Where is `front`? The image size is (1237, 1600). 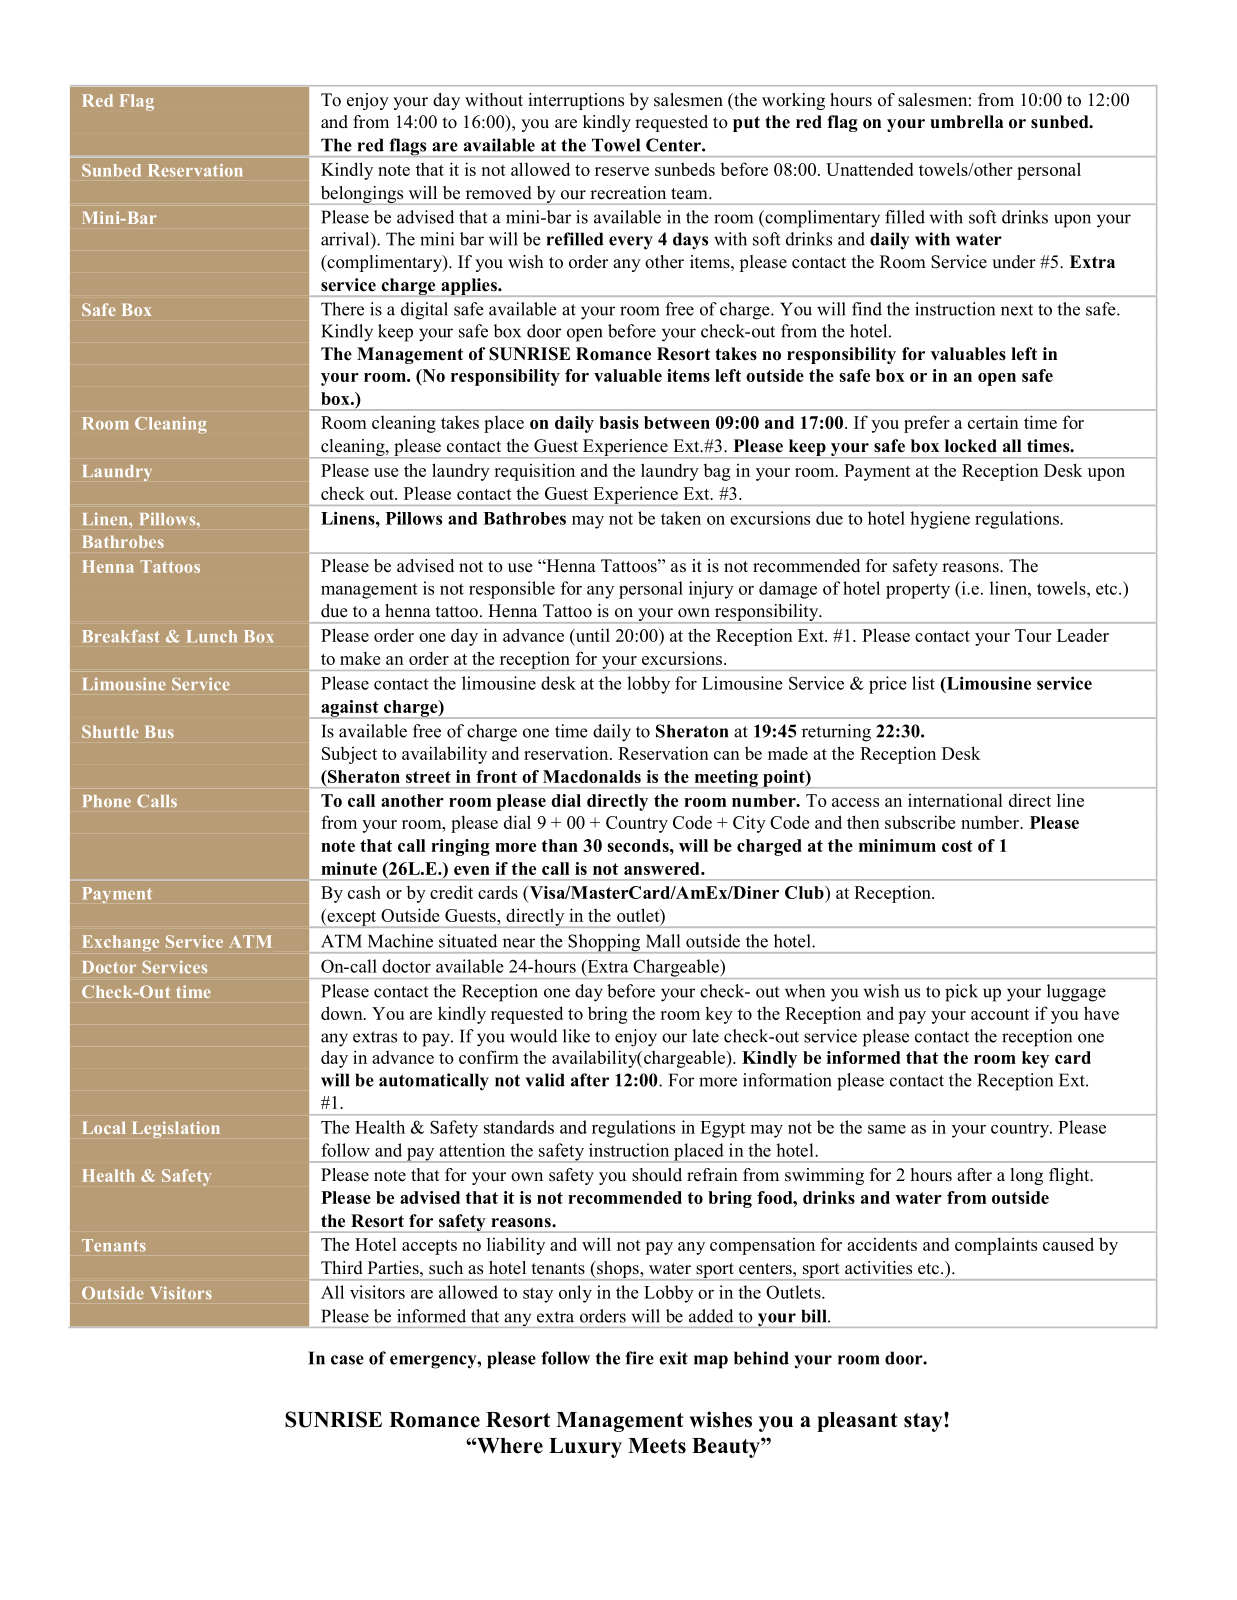
front is located at coordinates (496, 776).
